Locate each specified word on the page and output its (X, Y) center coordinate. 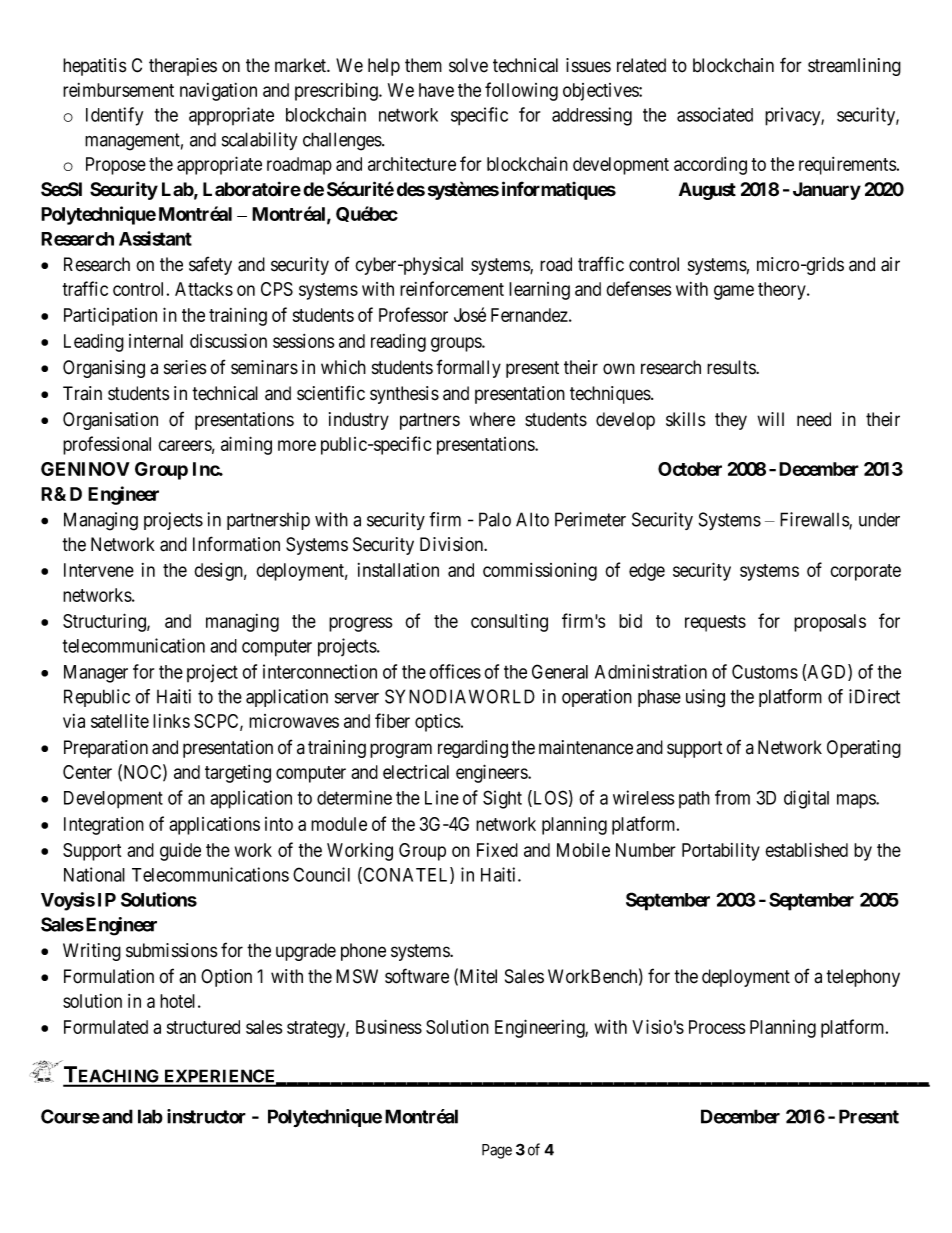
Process (717, 1027)
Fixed (497, 850)
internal (156, 341)
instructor (206, 1116)
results (732, 367)
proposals (830, 623)
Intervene (99, 570)
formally (468, 368)
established (806, 849)
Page (497, 1151)
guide (180, 852)
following (521, 91)
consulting (509, 622)
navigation (218, 92)
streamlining (854, 67)
